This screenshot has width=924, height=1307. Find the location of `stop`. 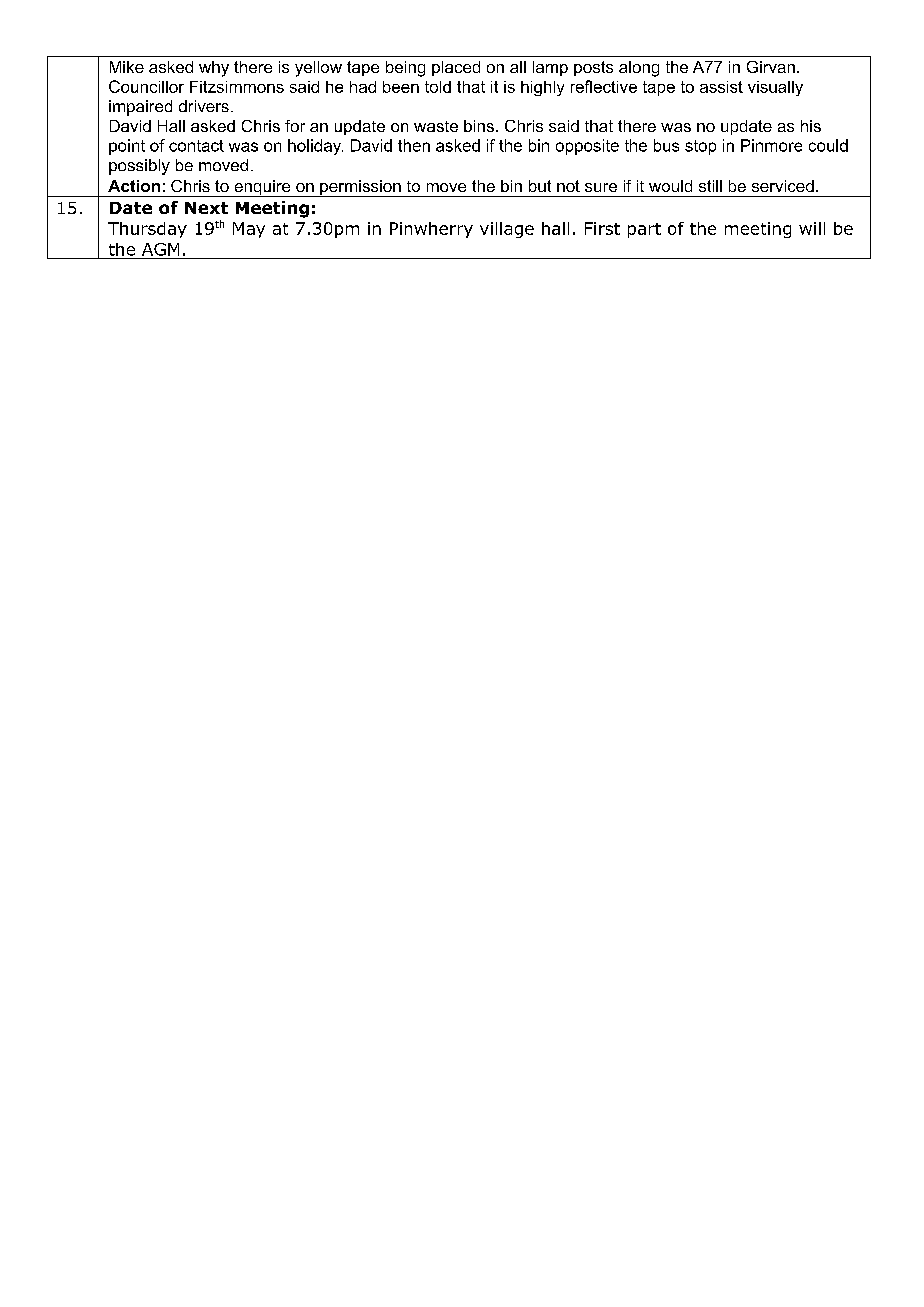

stop is located at coordinates (700, 147).
